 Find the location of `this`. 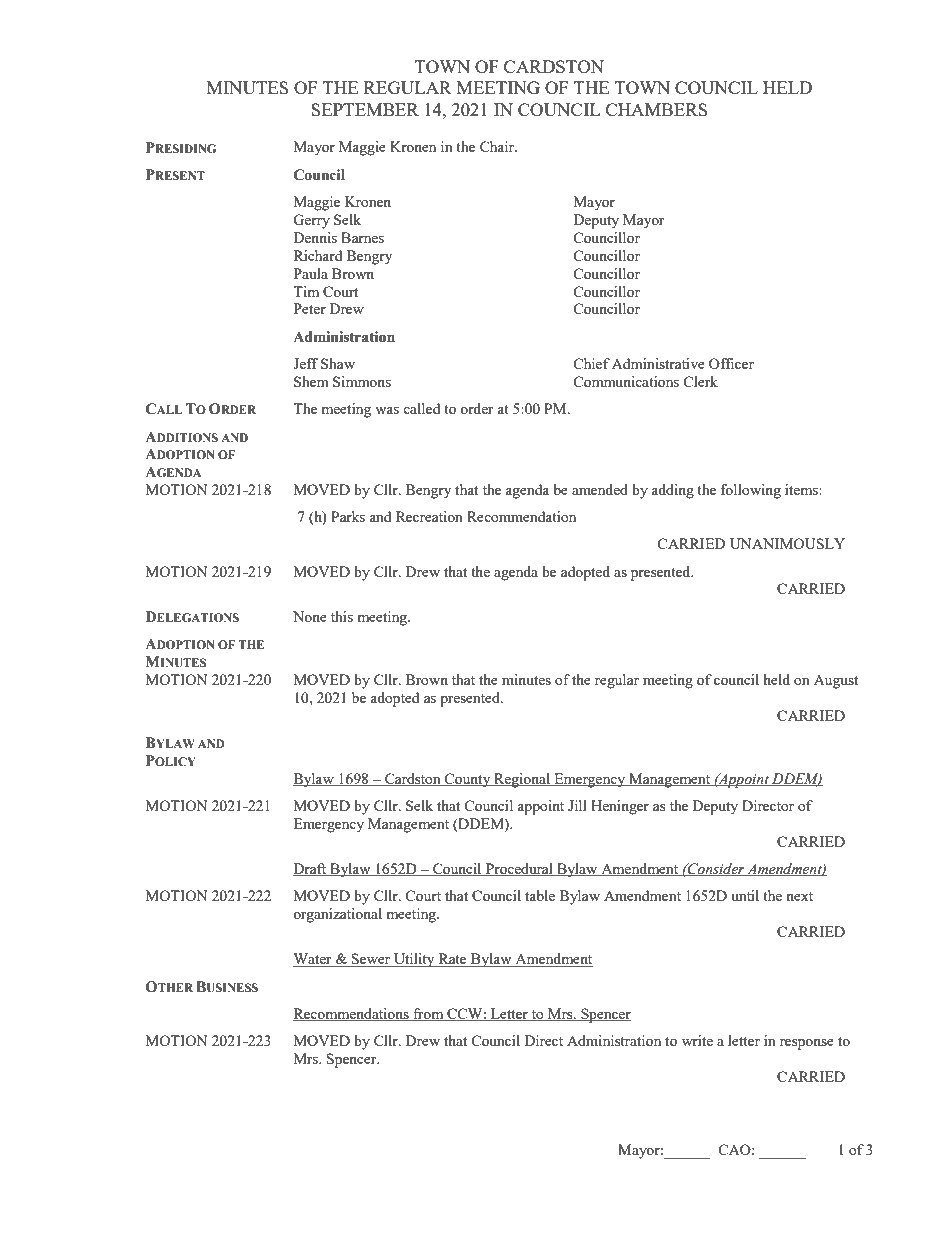

this is located at coordinates (342, 616).
